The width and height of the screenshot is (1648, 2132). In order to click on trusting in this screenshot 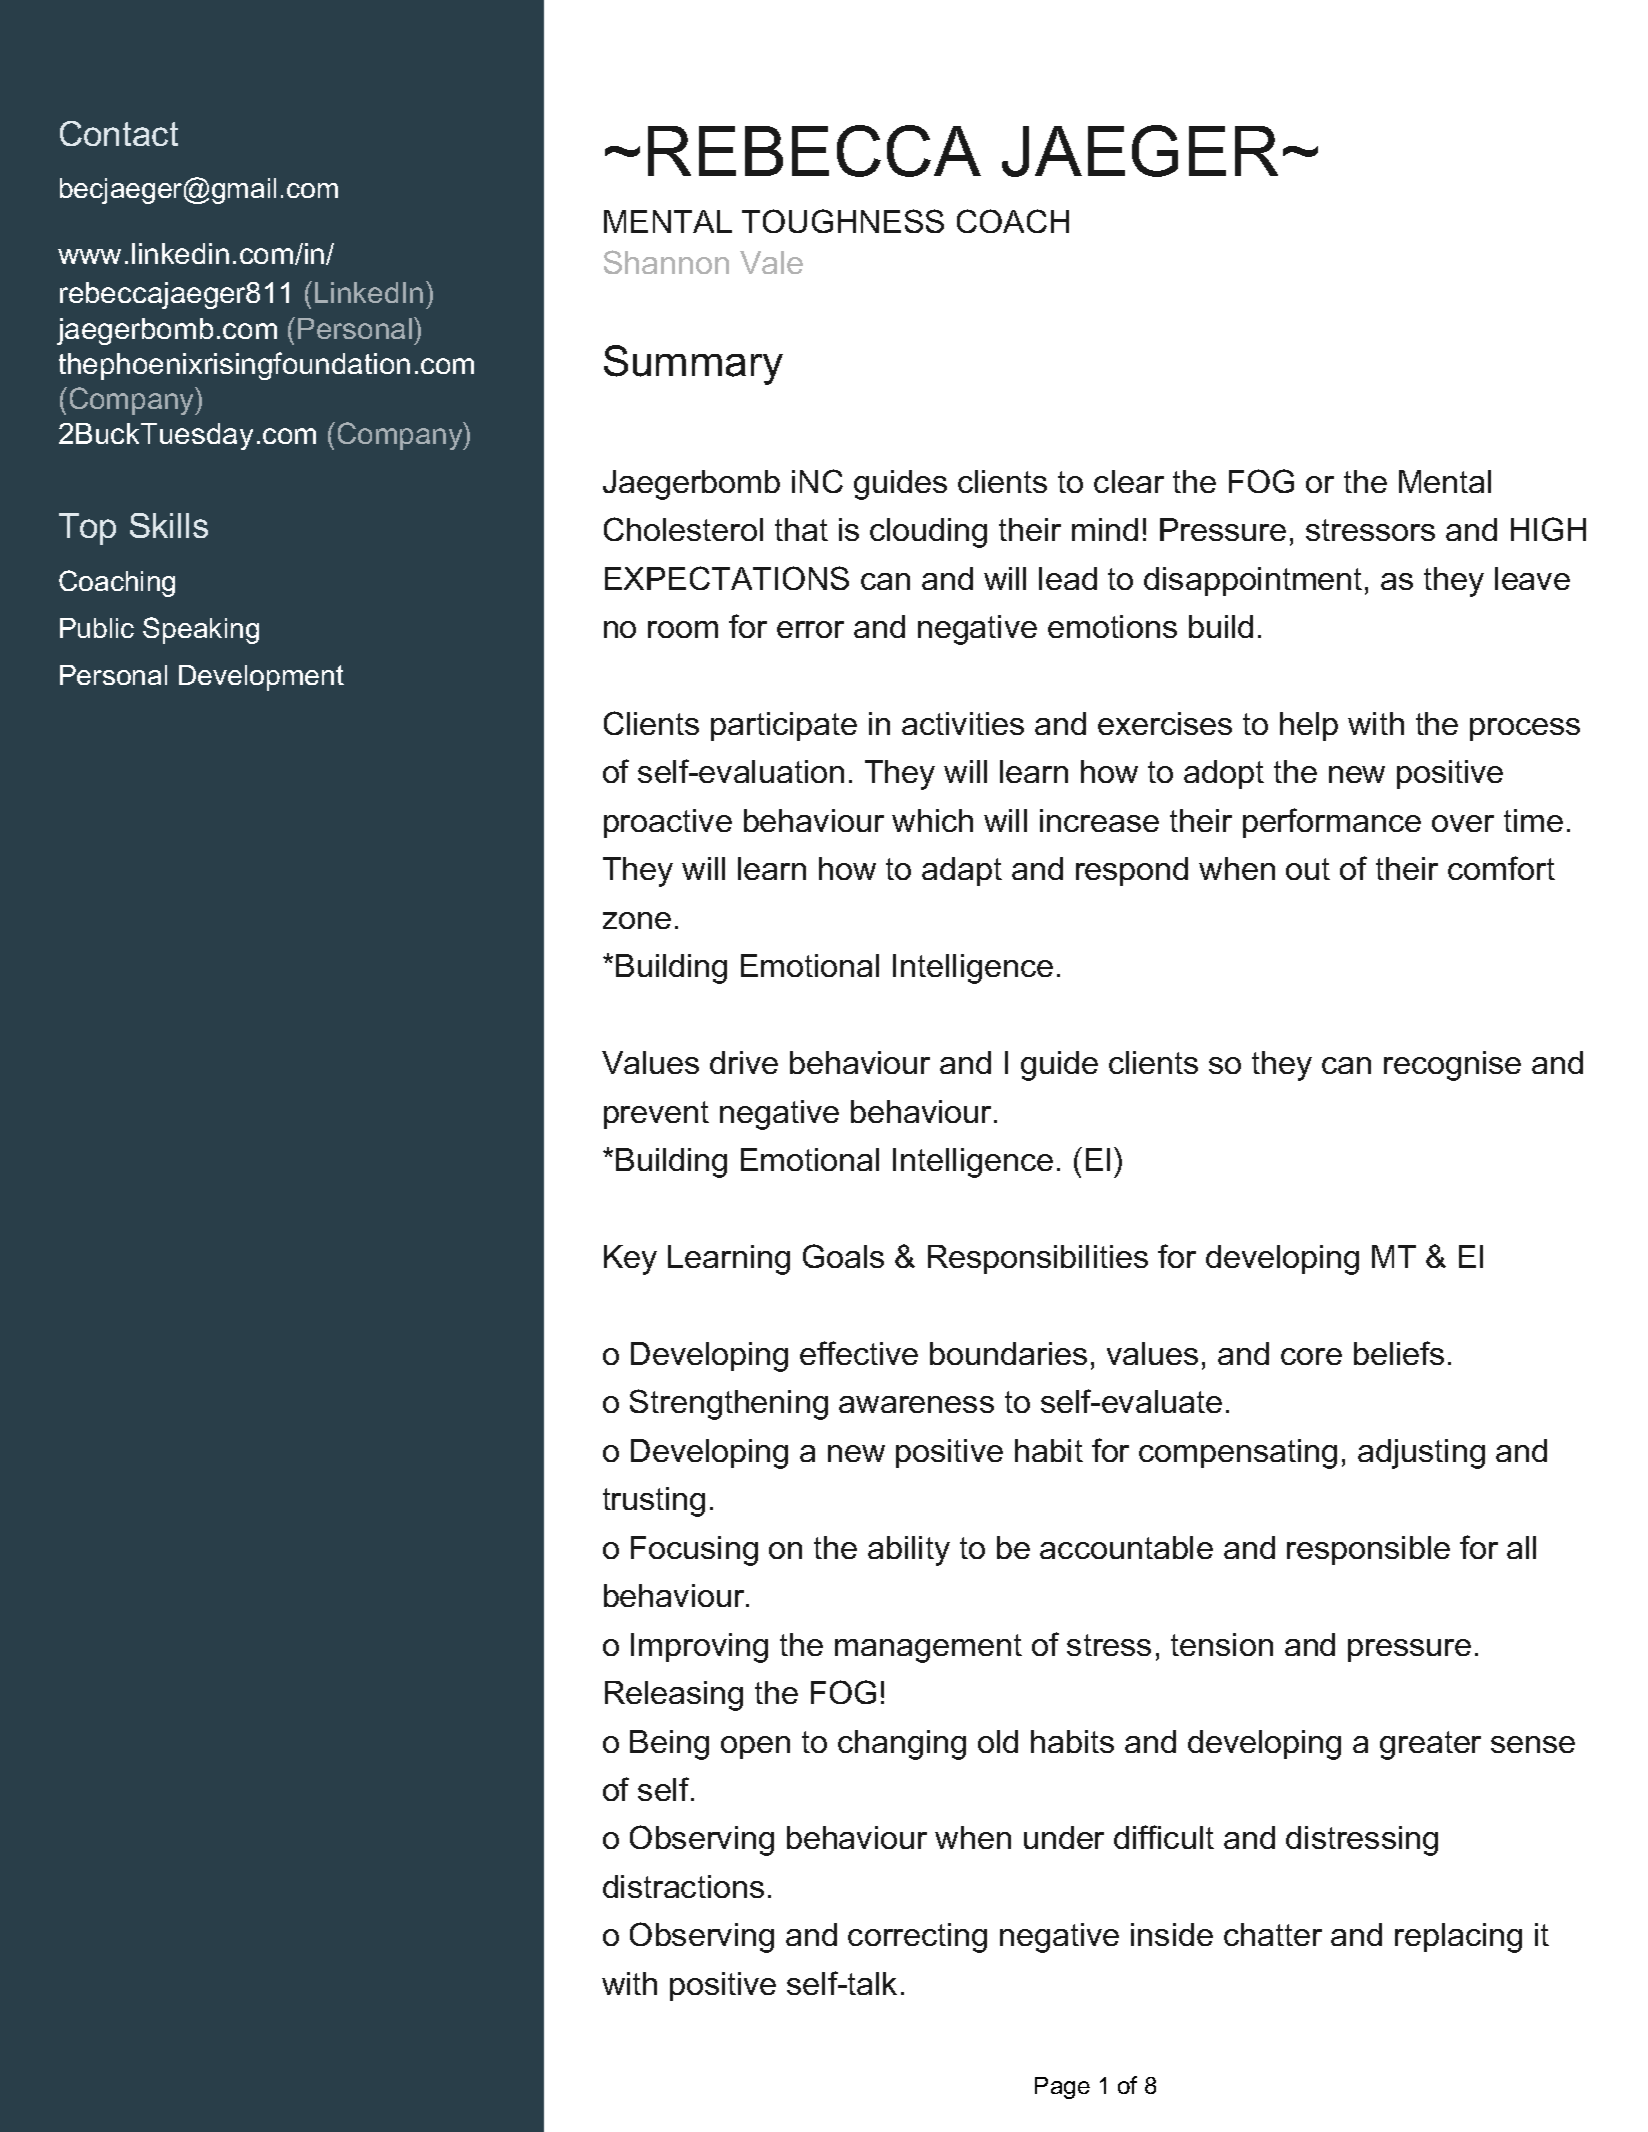, I will do `click(654, 1502)`.
